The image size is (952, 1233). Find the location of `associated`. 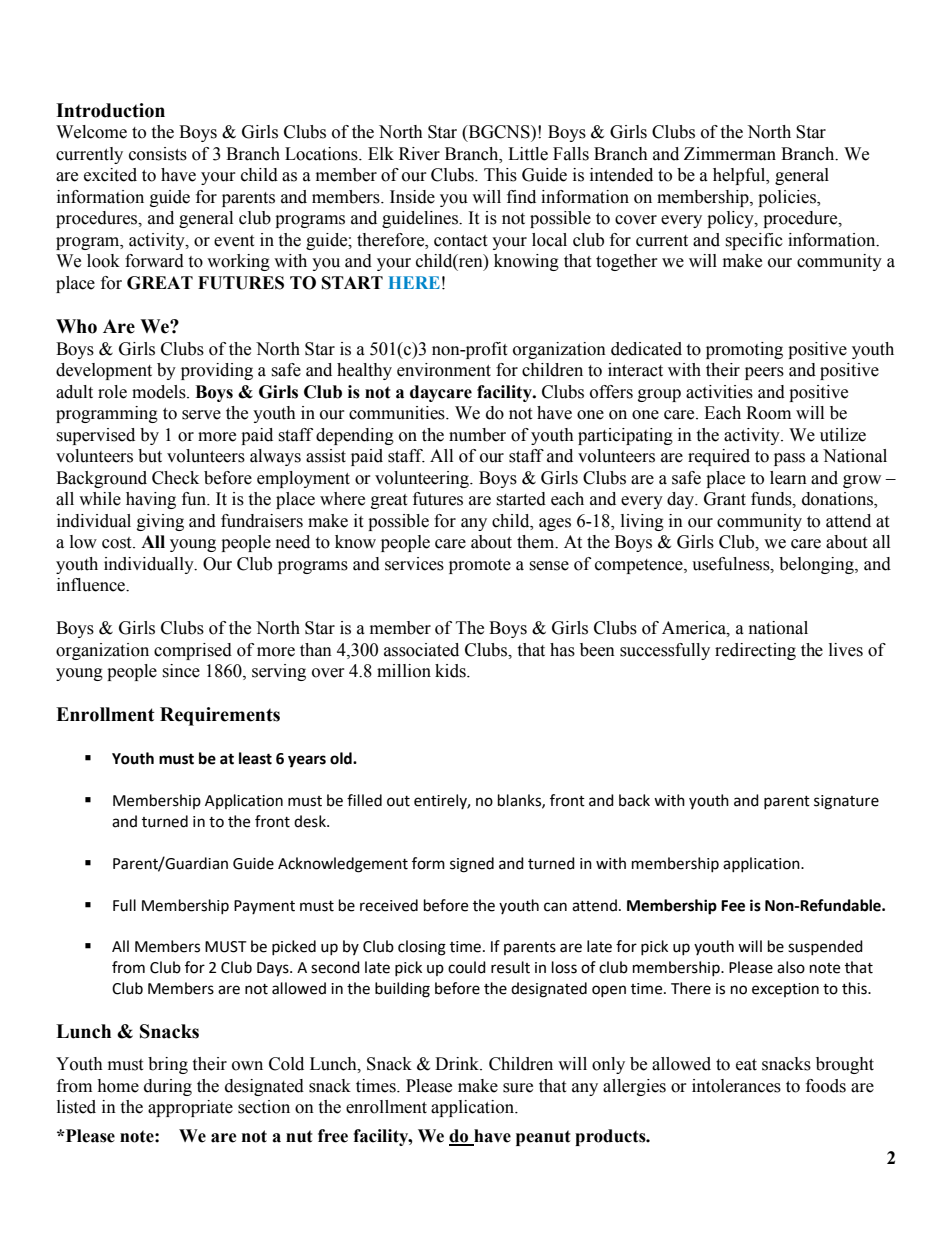

associated is located at coordinates (421, 650).
